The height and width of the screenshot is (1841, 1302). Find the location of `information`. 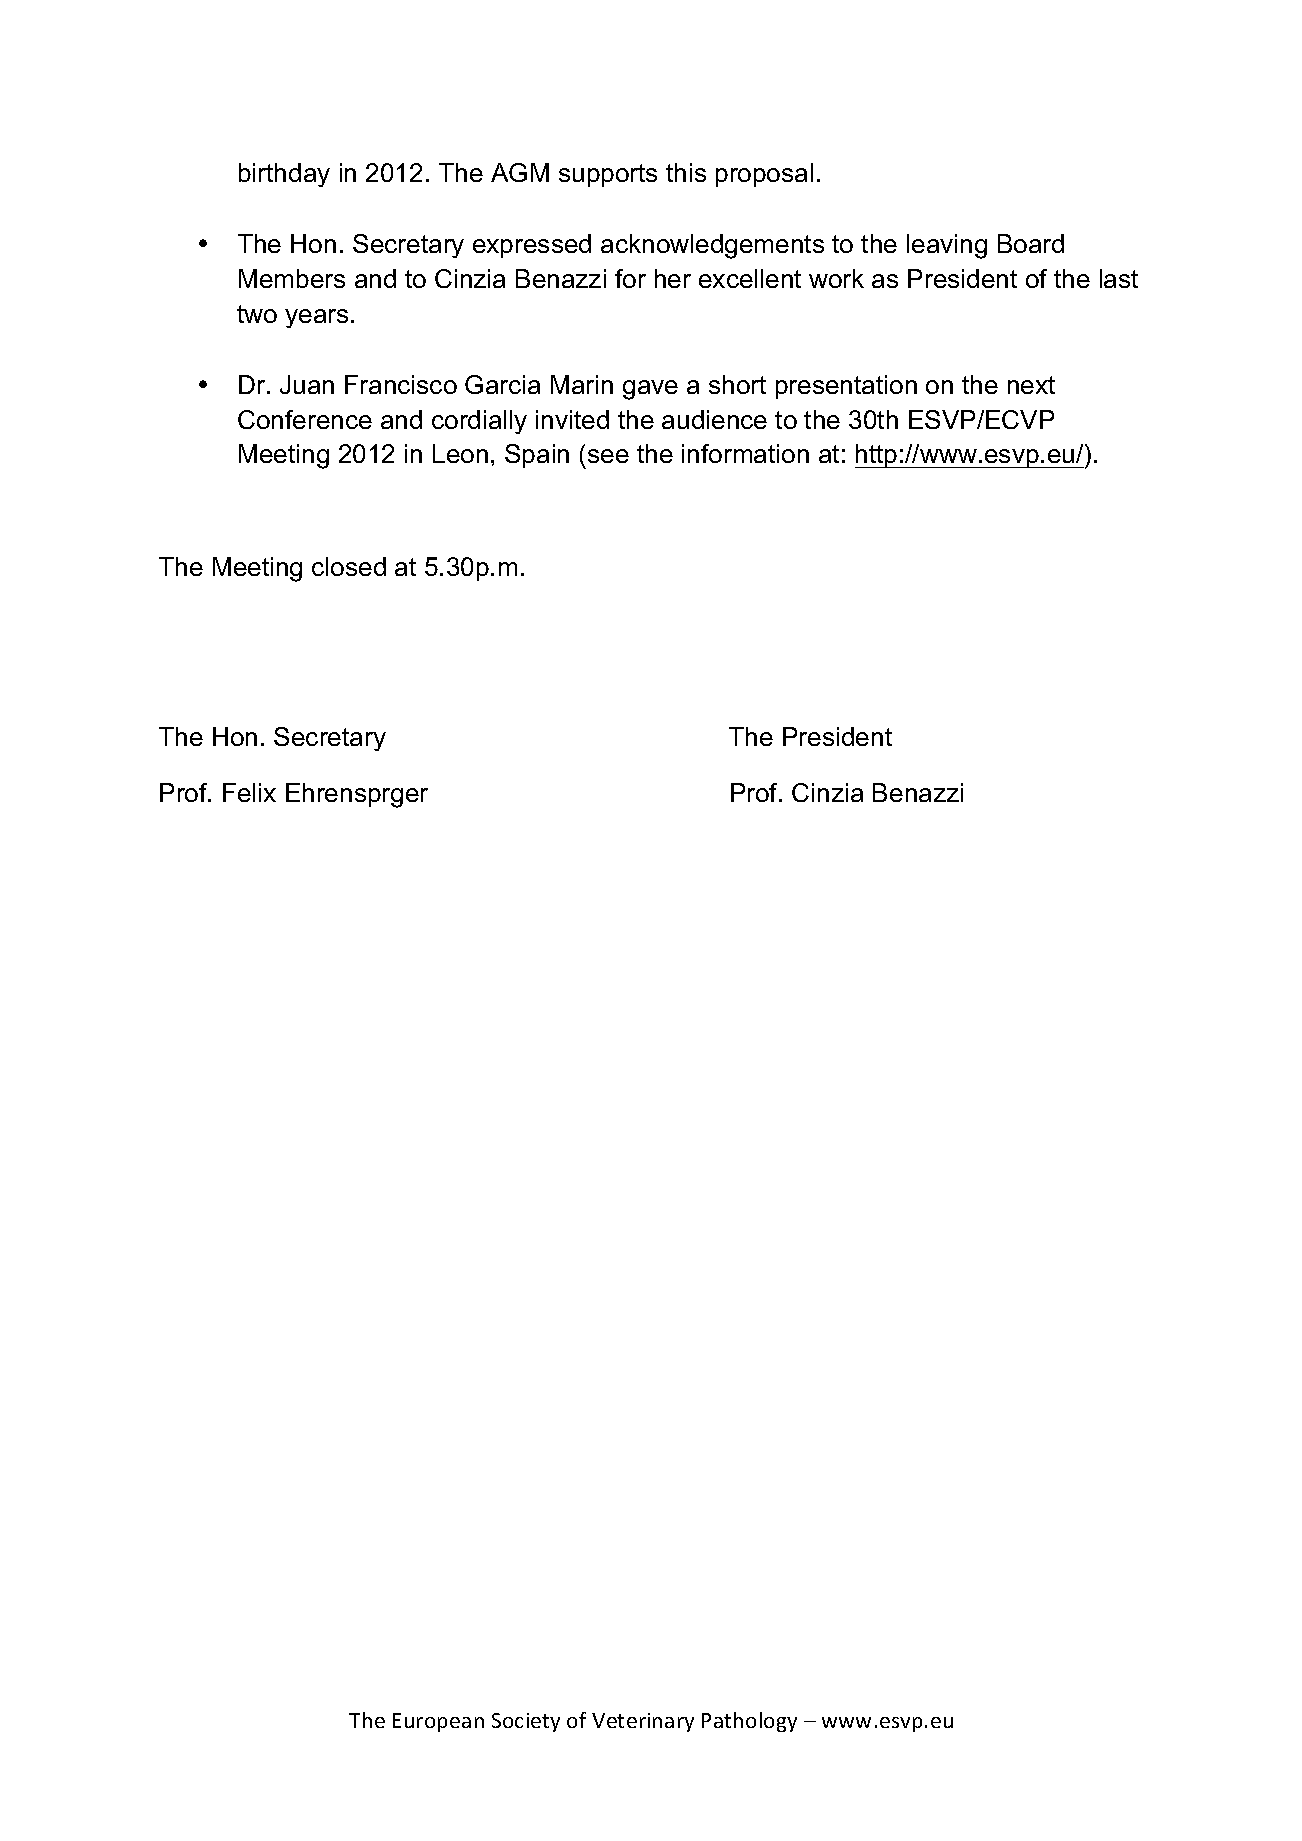

information is located at coordinates (745, 453).
